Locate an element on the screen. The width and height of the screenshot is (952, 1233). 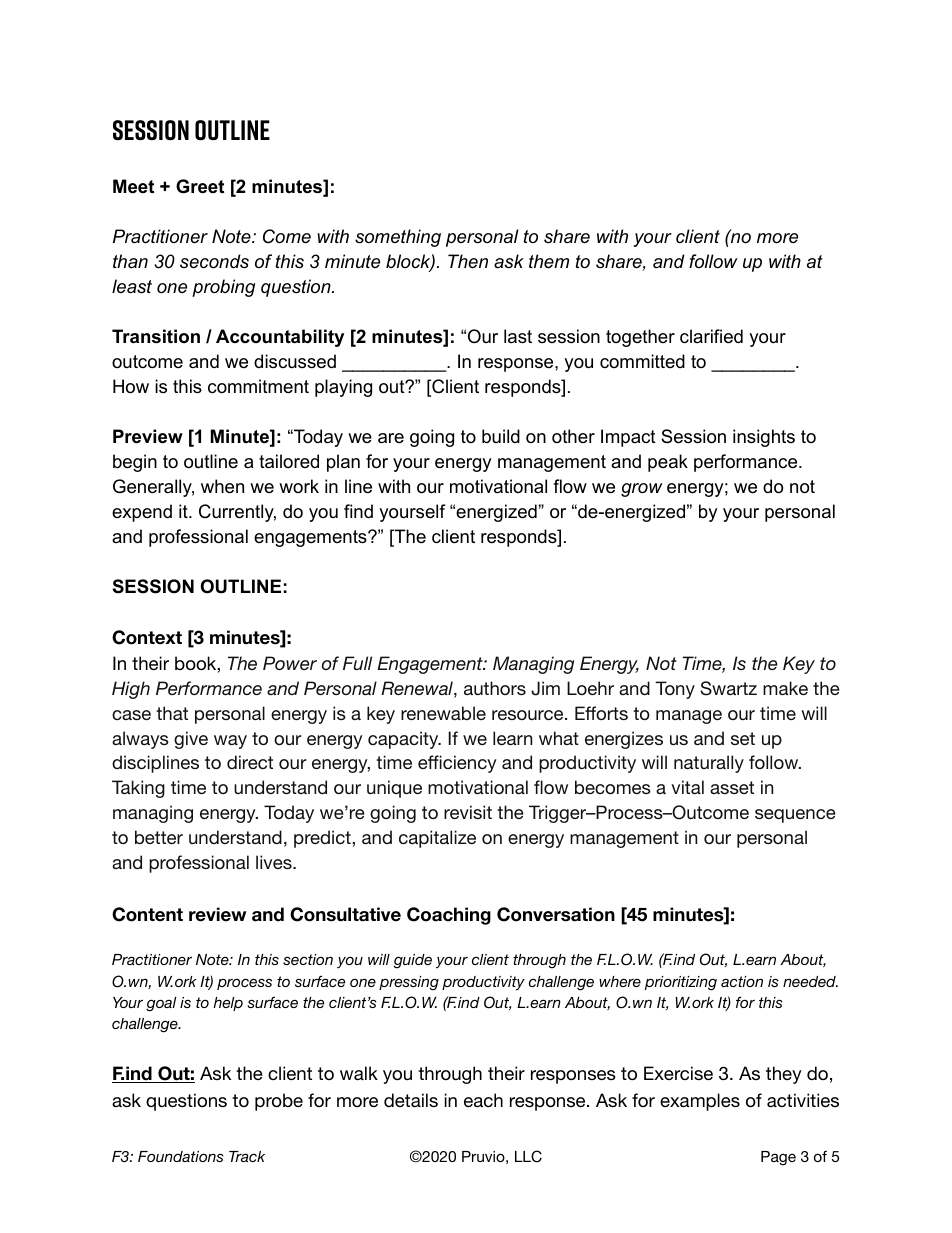
that is located at coordinates (172, 713).
